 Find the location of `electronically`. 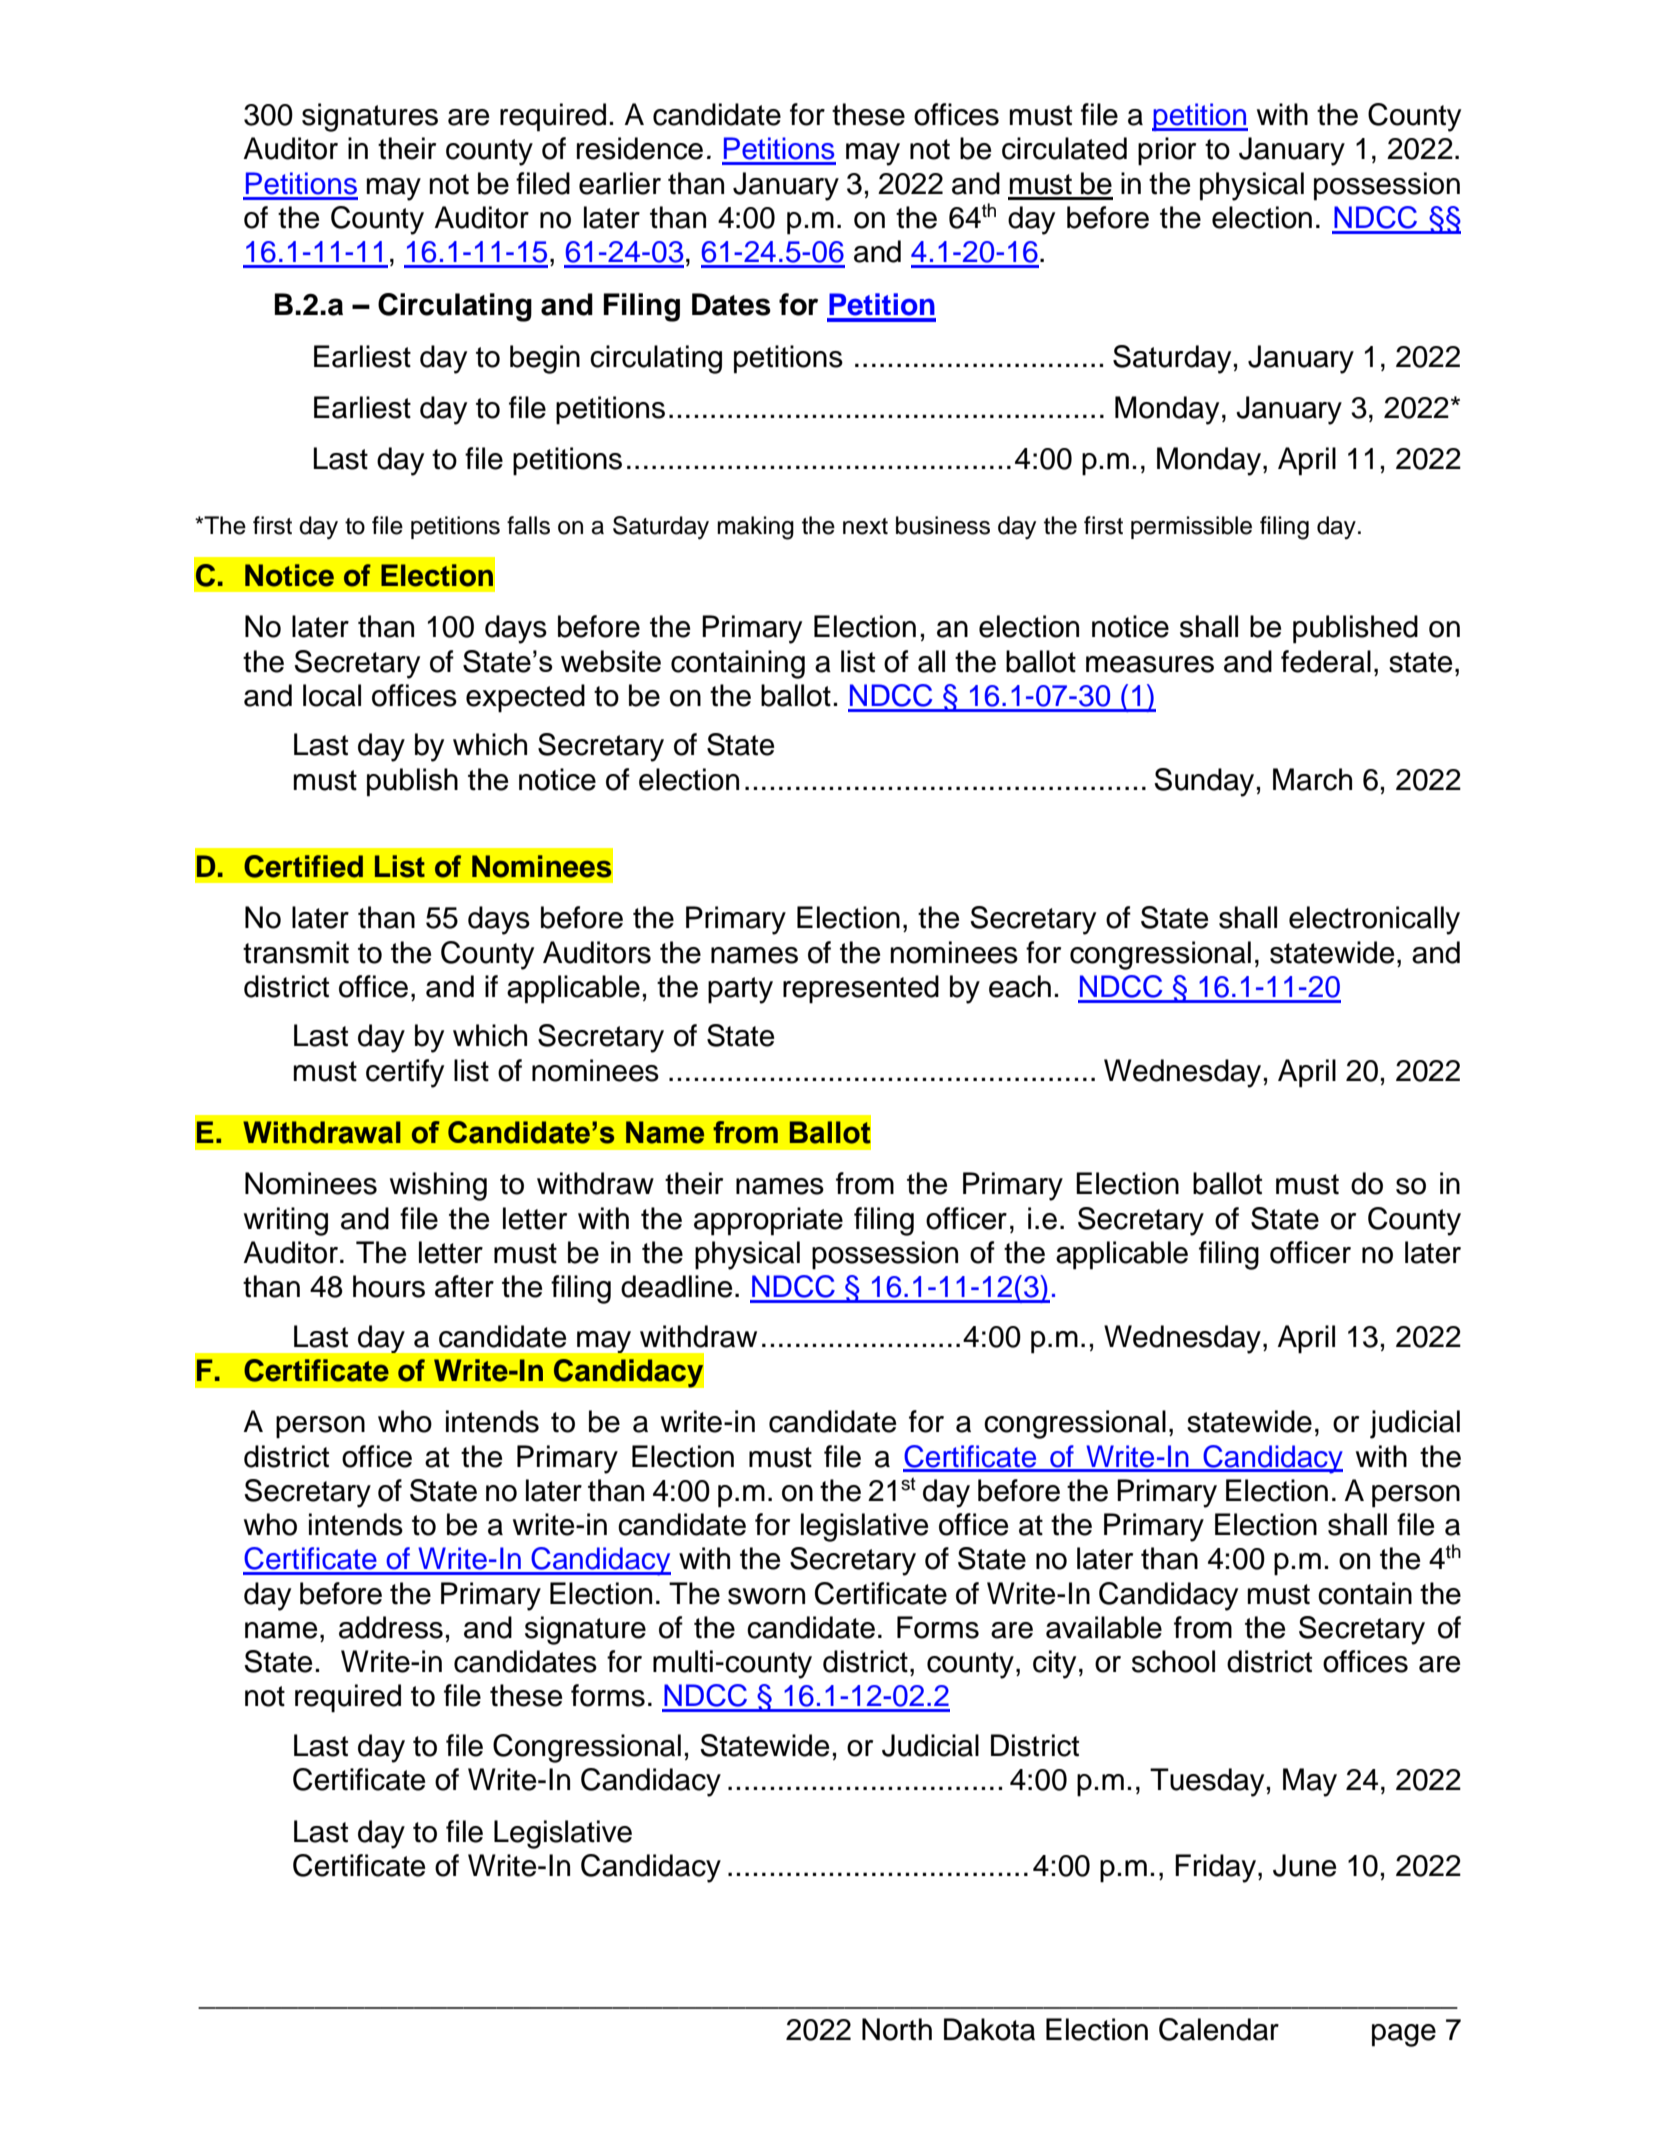

electronically is located at coordinates (1374, 920).
